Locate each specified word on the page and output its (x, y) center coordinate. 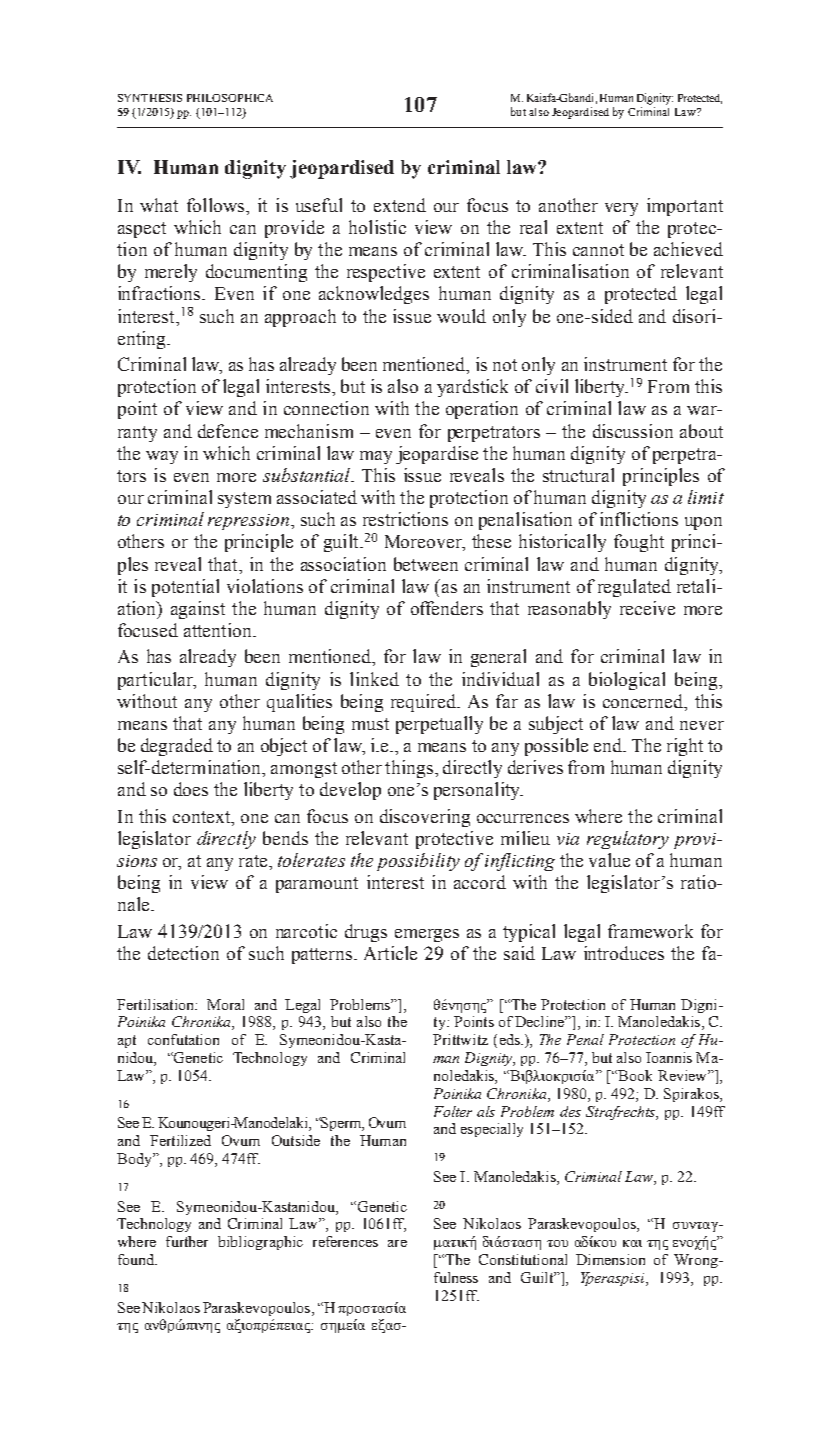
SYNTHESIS (150, 98)
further (187, 1241)
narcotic (306, 931)
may (376, 457)
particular (156, 681)
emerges (427, 935)
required (425, 703)
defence (228, 431)
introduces (624, 953)
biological (627, 681)
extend (400, 205)
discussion (633, 431)
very (621, 209)
